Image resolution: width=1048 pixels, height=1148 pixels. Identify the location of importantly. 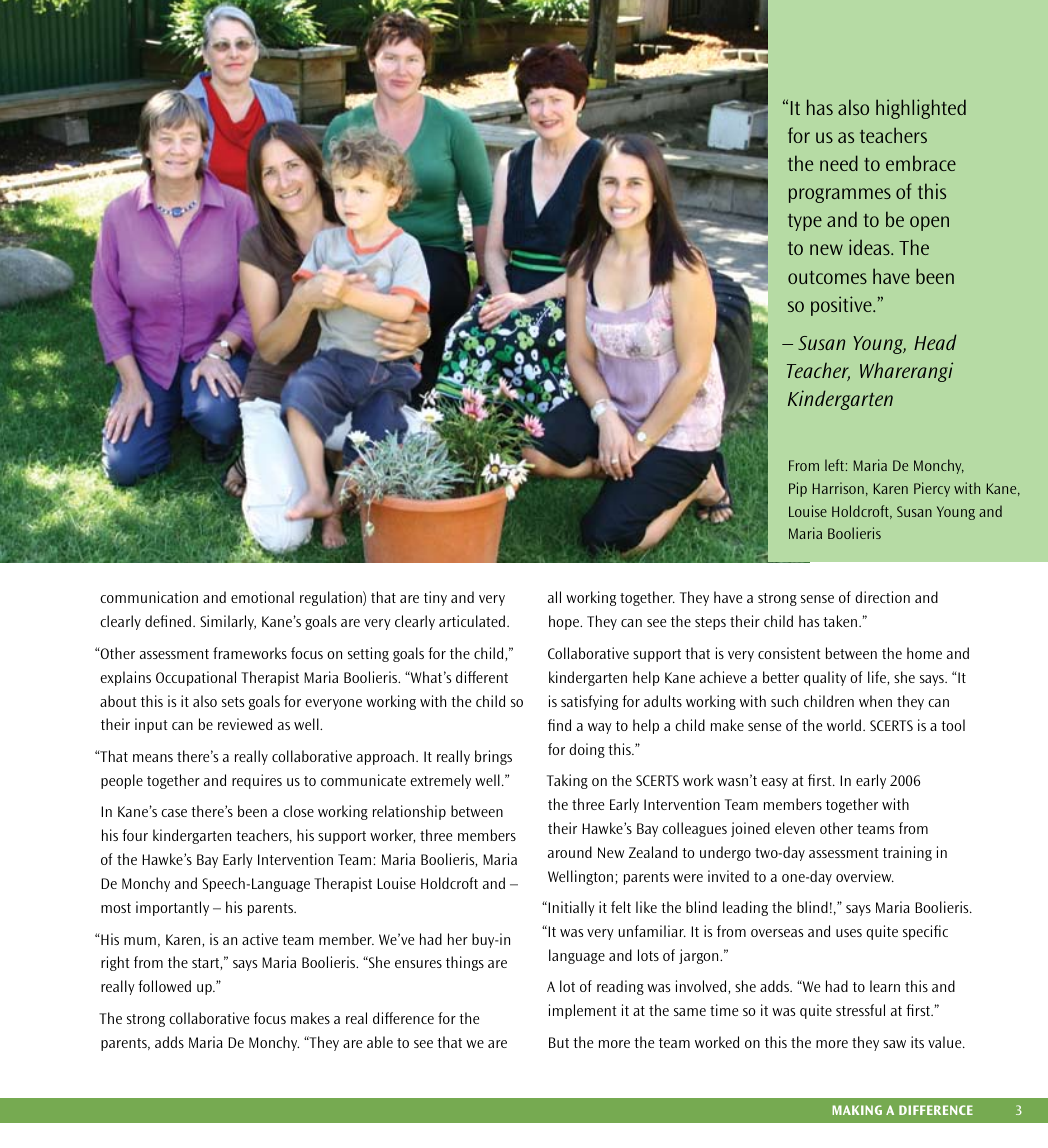
(172, 908).
